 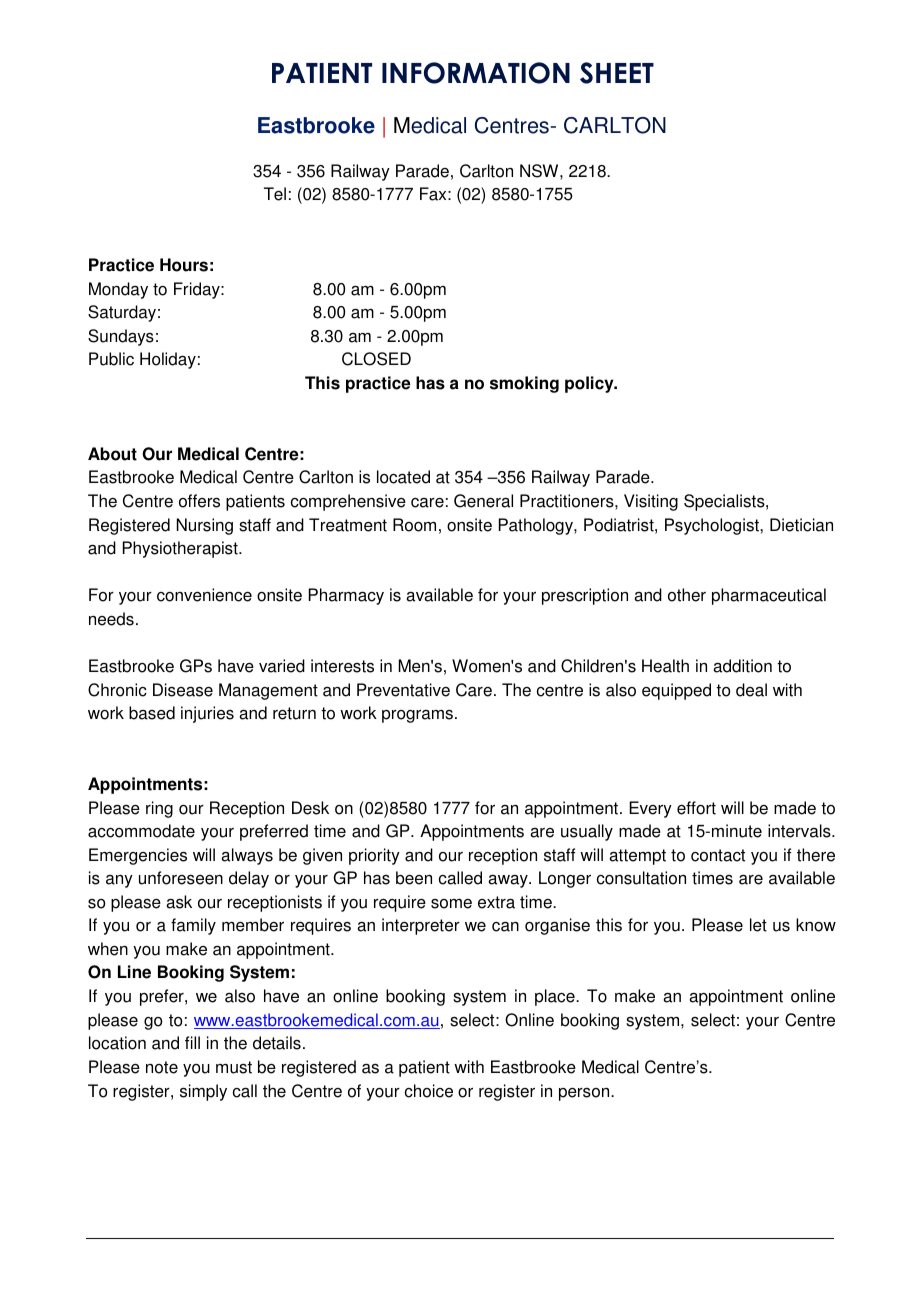 I want to click on choice, so click(x=429, y=1091).
